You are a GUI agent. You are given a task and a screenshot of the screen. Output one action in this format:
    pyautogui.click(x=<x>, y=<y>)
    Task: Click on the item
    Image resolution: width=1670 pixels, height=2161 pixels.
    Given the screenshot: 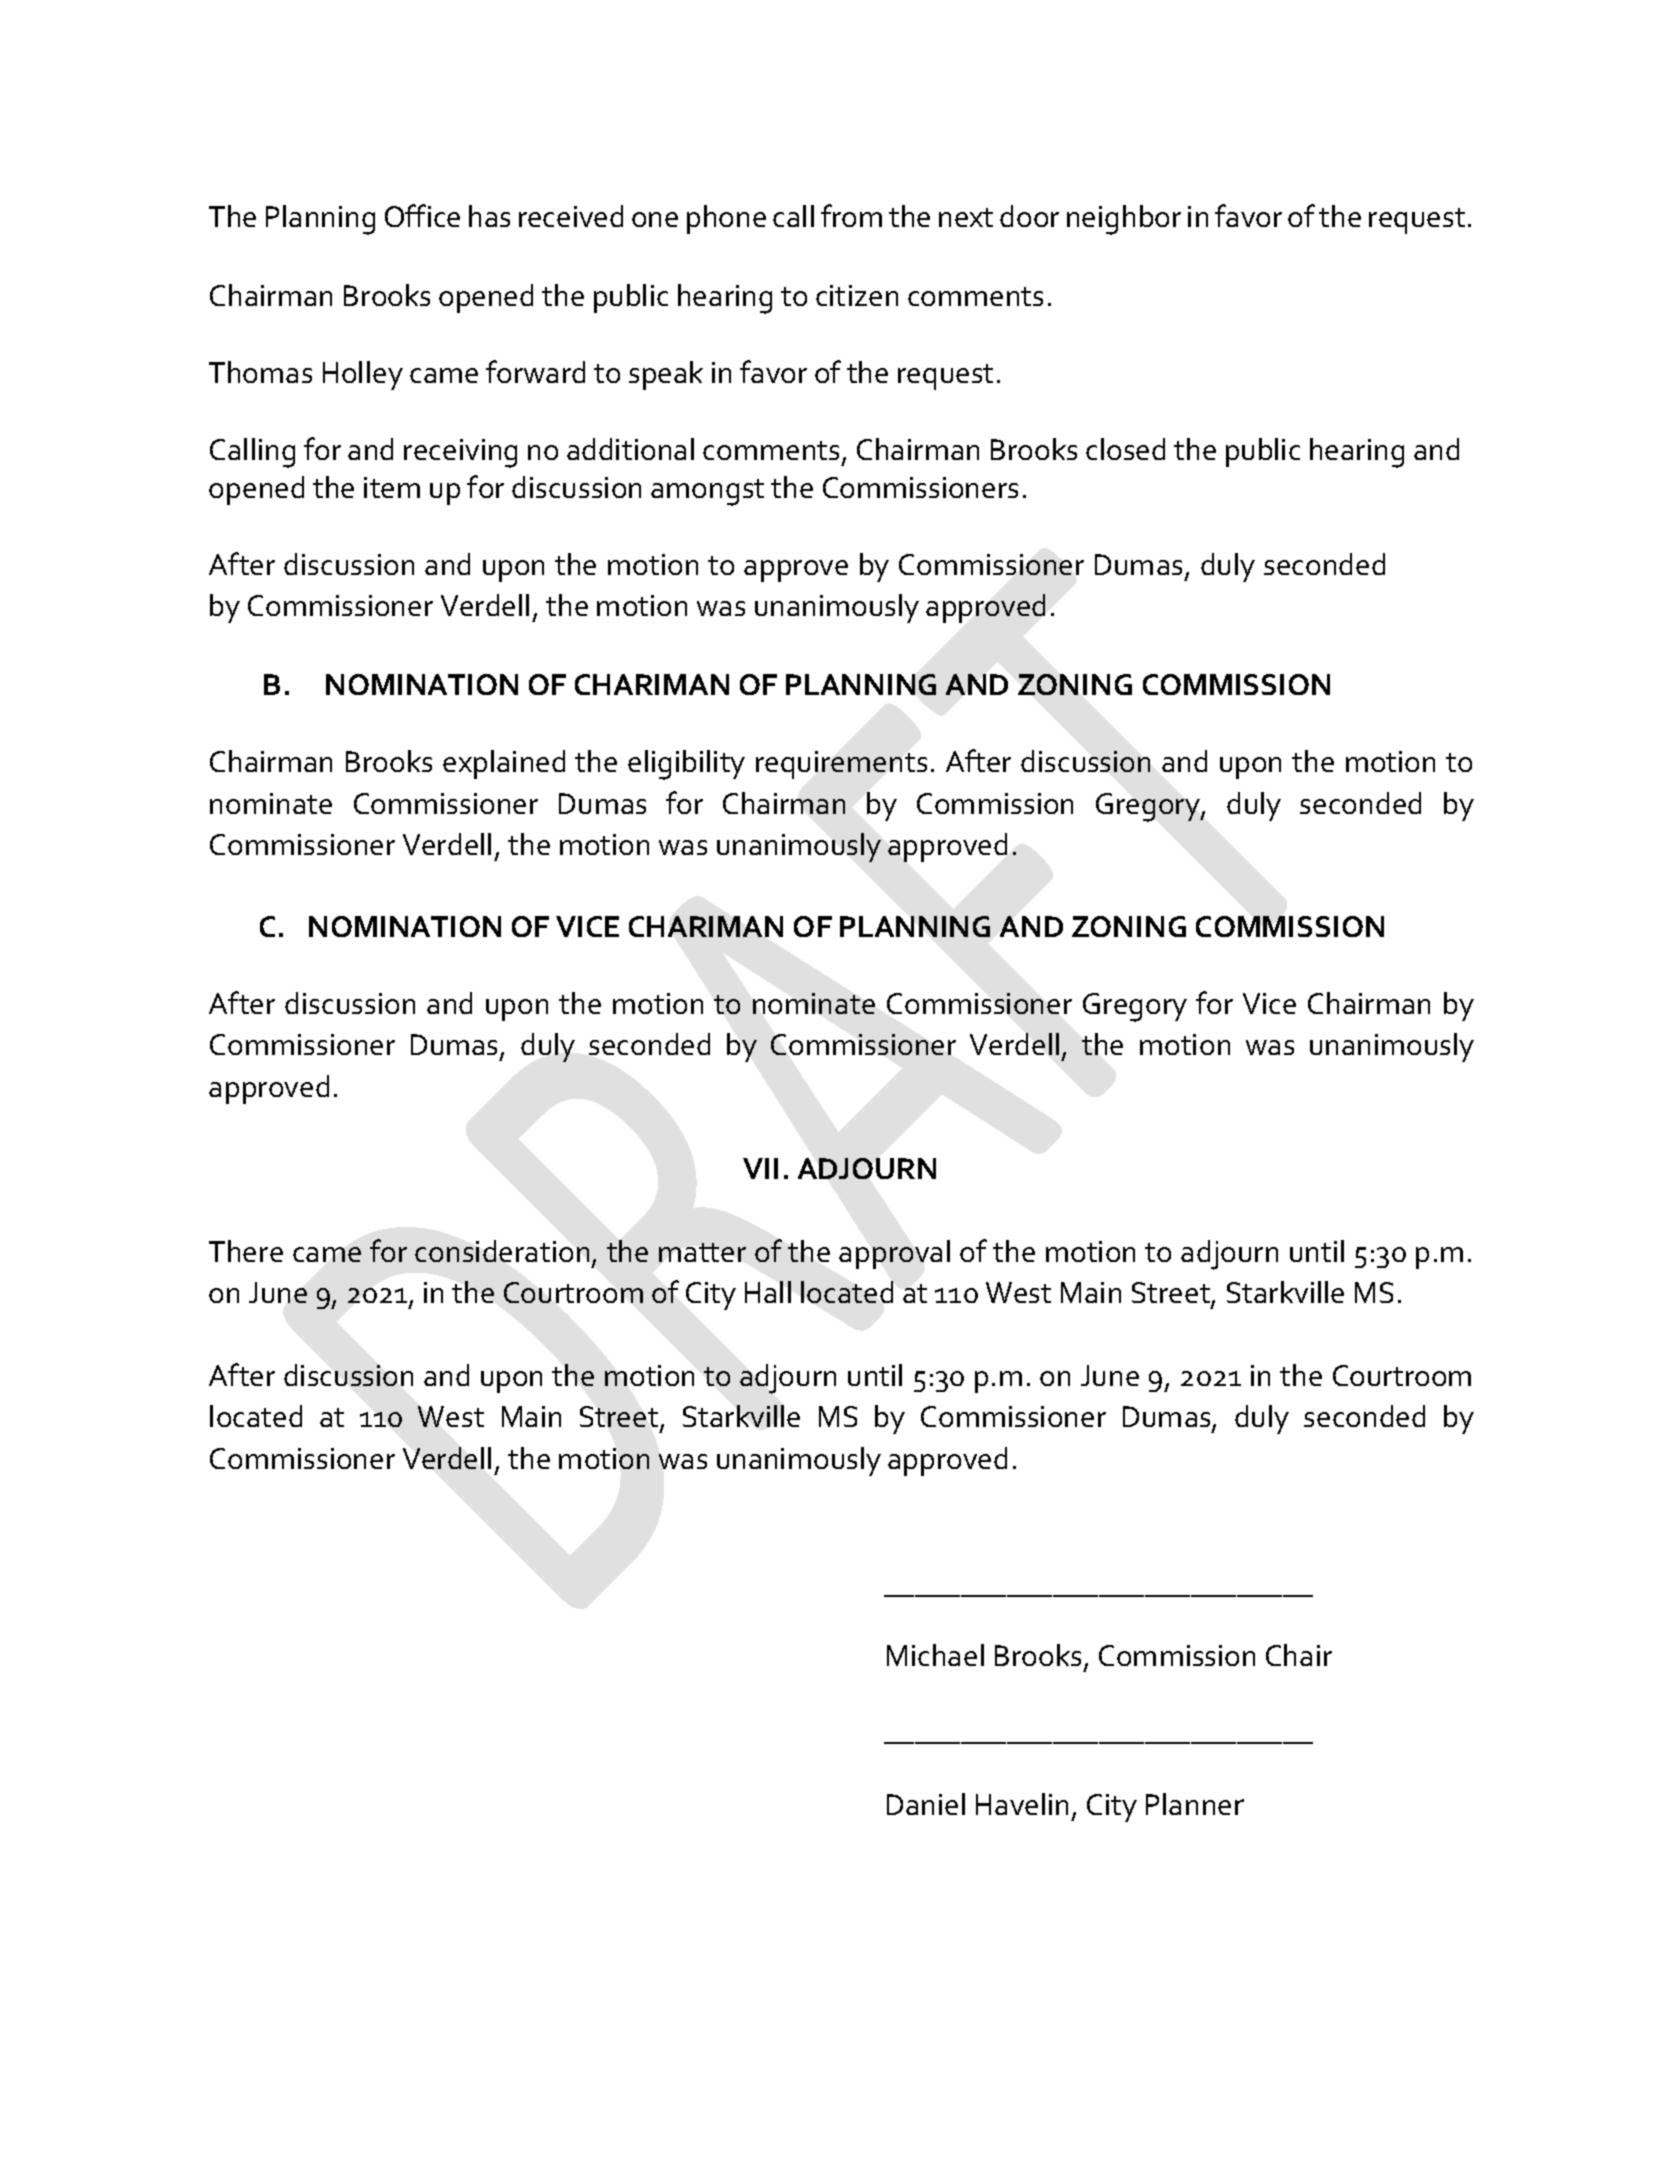 What is the action you would take?
    pyautogui.click(x=392, y=487)
